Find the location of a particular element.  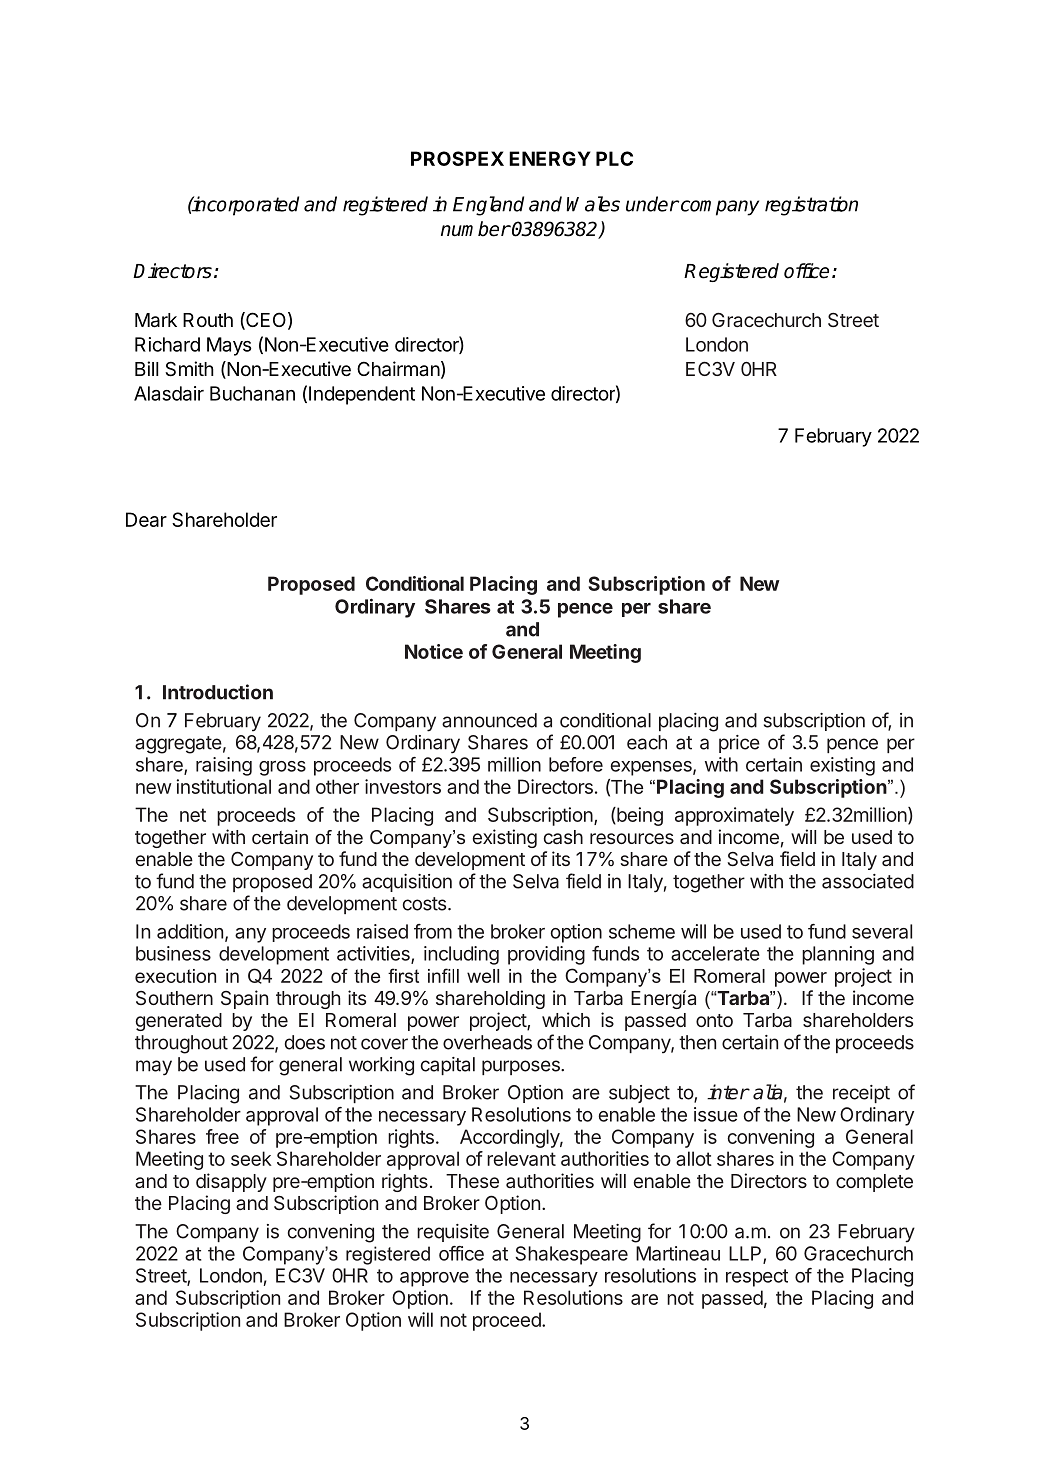

seek is located at coordinates (251, 1158).
